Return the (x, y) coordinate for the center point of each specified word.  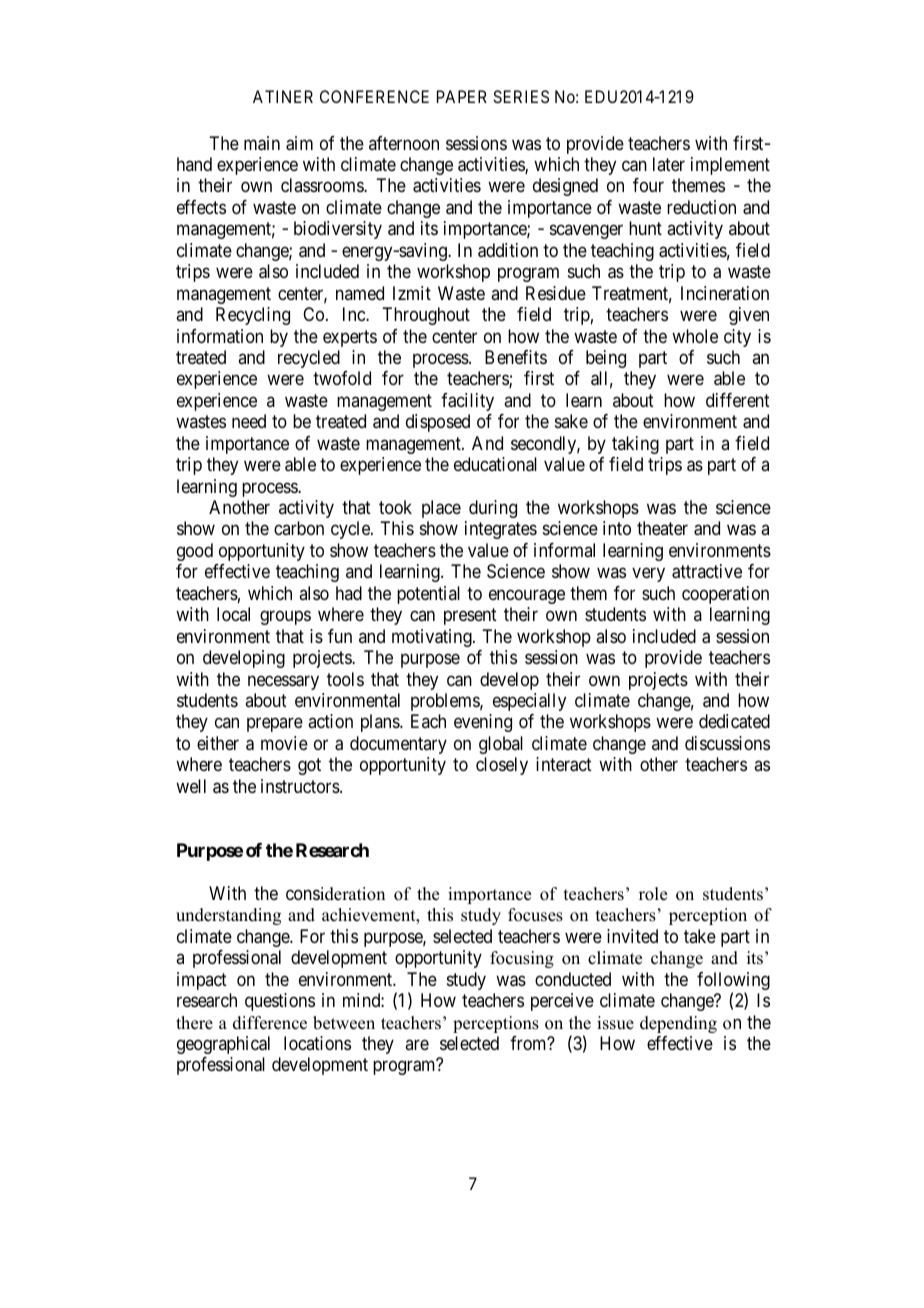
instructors (300, 786)
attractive (707, 571)
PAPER (462, 96)
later (669, 164)
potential (428, 595)
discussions (727, 743)
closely (502, 766)
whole (695, 336)
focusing (522, 959)
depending (678, 1024)
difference (270, 1023)
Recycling (253, 316)
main (262, 143)
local (233, 614)
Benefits (516, 357)
